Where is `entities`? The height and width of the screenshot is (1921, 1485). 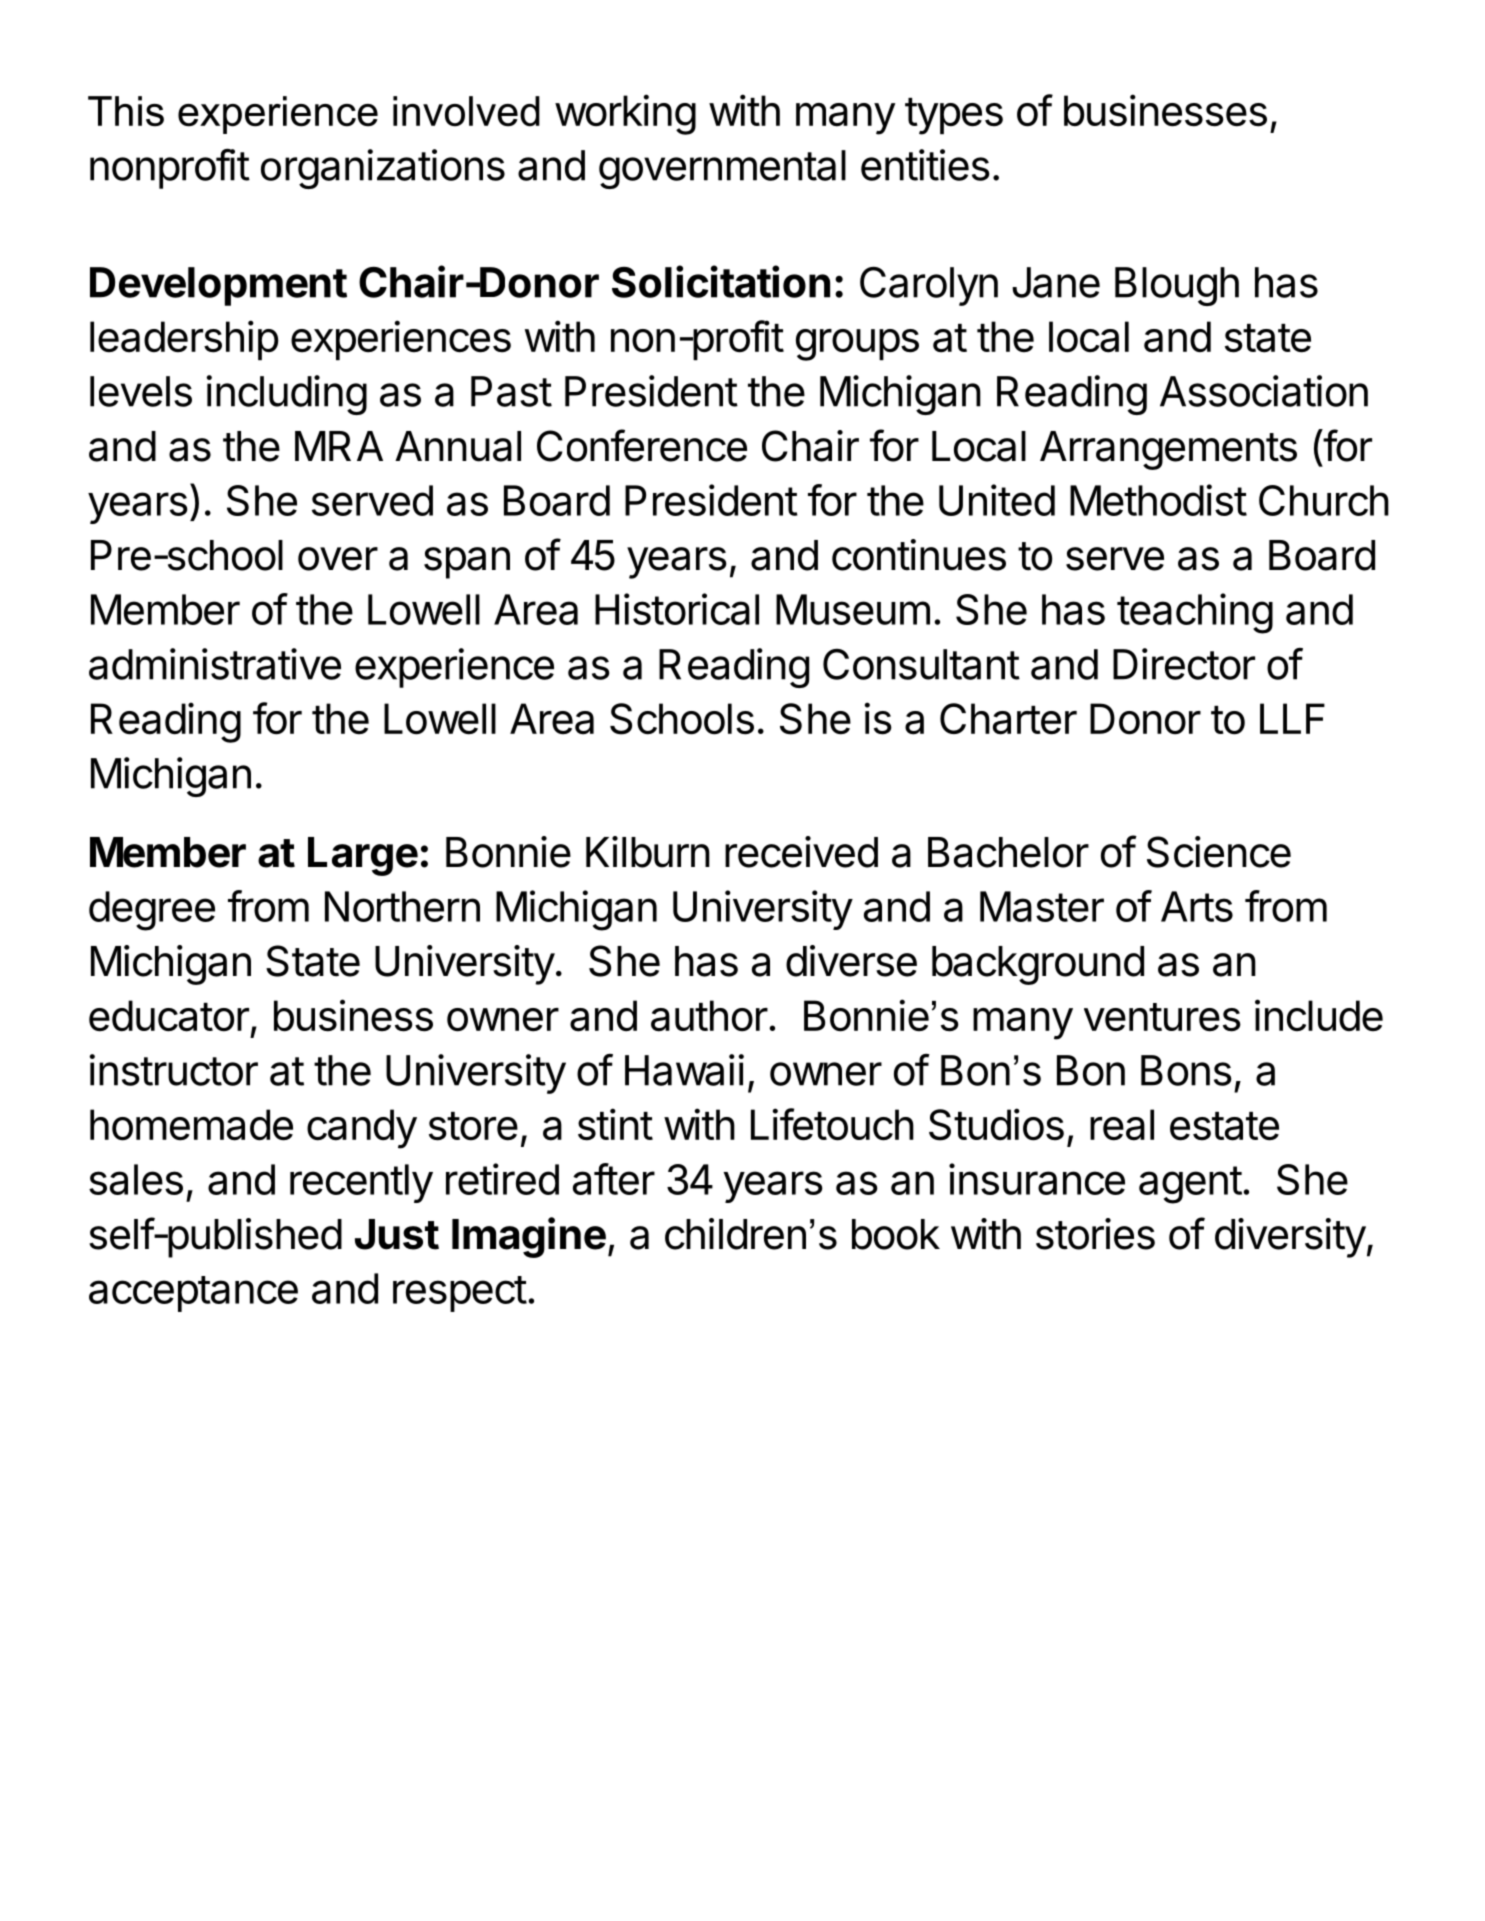
entities is located at coordinates (925, 165).
